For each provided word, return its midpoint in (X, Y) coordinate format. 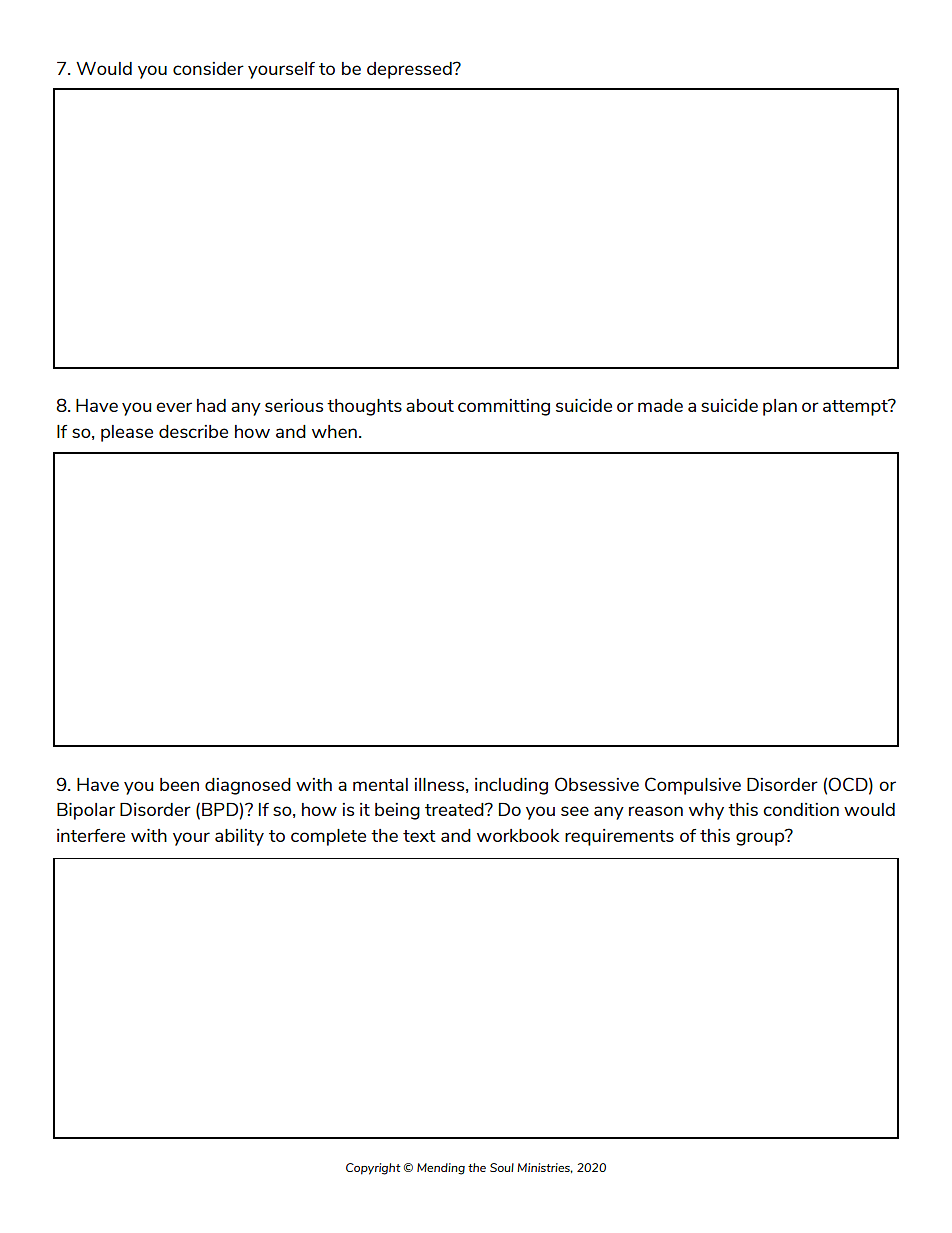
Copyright (373, 1169)
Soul (502, 1167)
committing (504, 407)
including (511, 786)
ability (239, 837)
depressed (410, 70)
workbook (518, 835)
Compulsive (693, 786)
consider (208, 68)
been (179, 784)
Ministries (545, 1168)
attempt (856, 407)
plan (780, 407)
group (761, 838)
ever (174, 407)
